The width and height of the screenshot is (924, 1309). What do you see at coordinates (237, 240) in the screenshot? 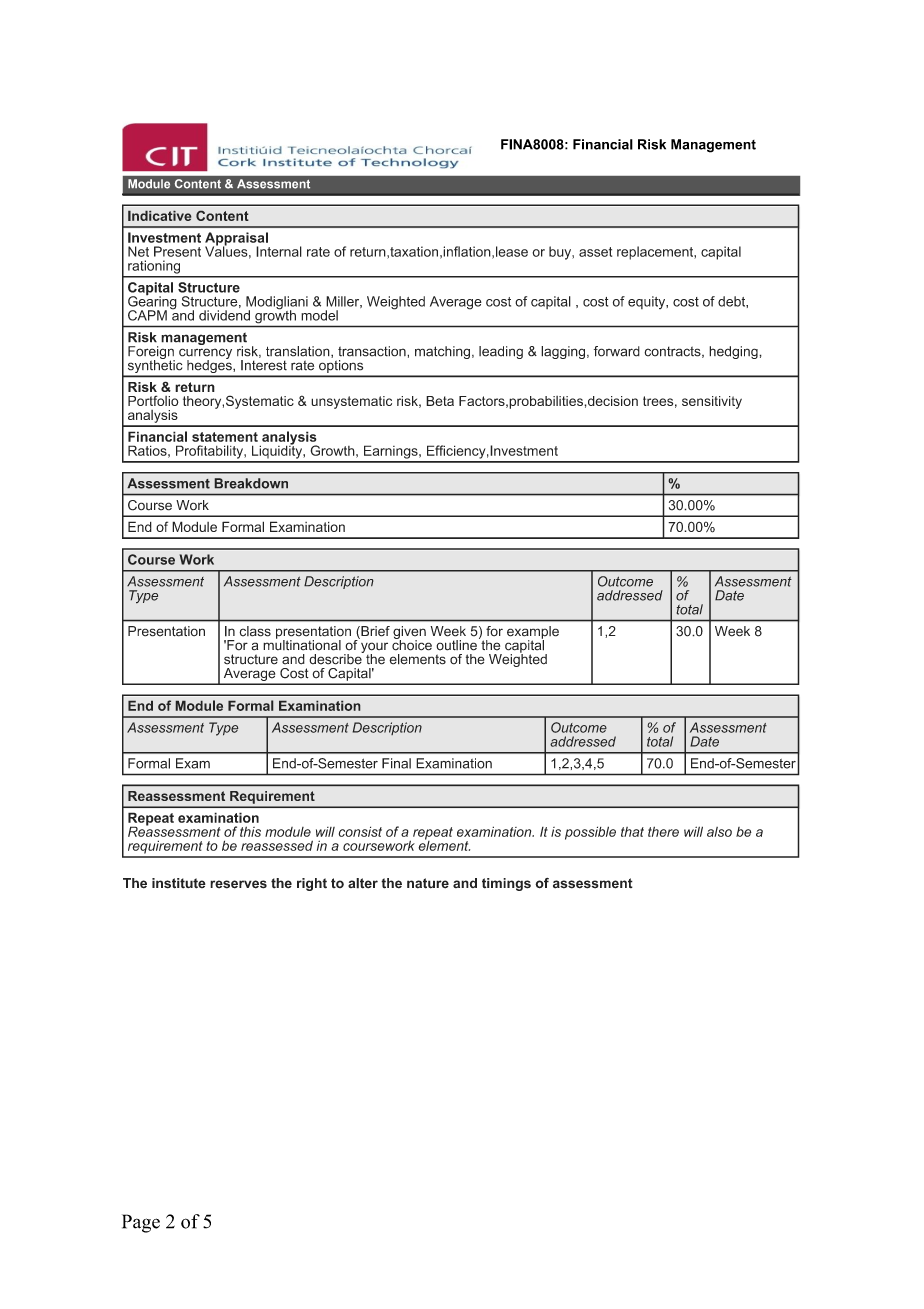
I see `Appraisal` at bounding box center [237, 240].
